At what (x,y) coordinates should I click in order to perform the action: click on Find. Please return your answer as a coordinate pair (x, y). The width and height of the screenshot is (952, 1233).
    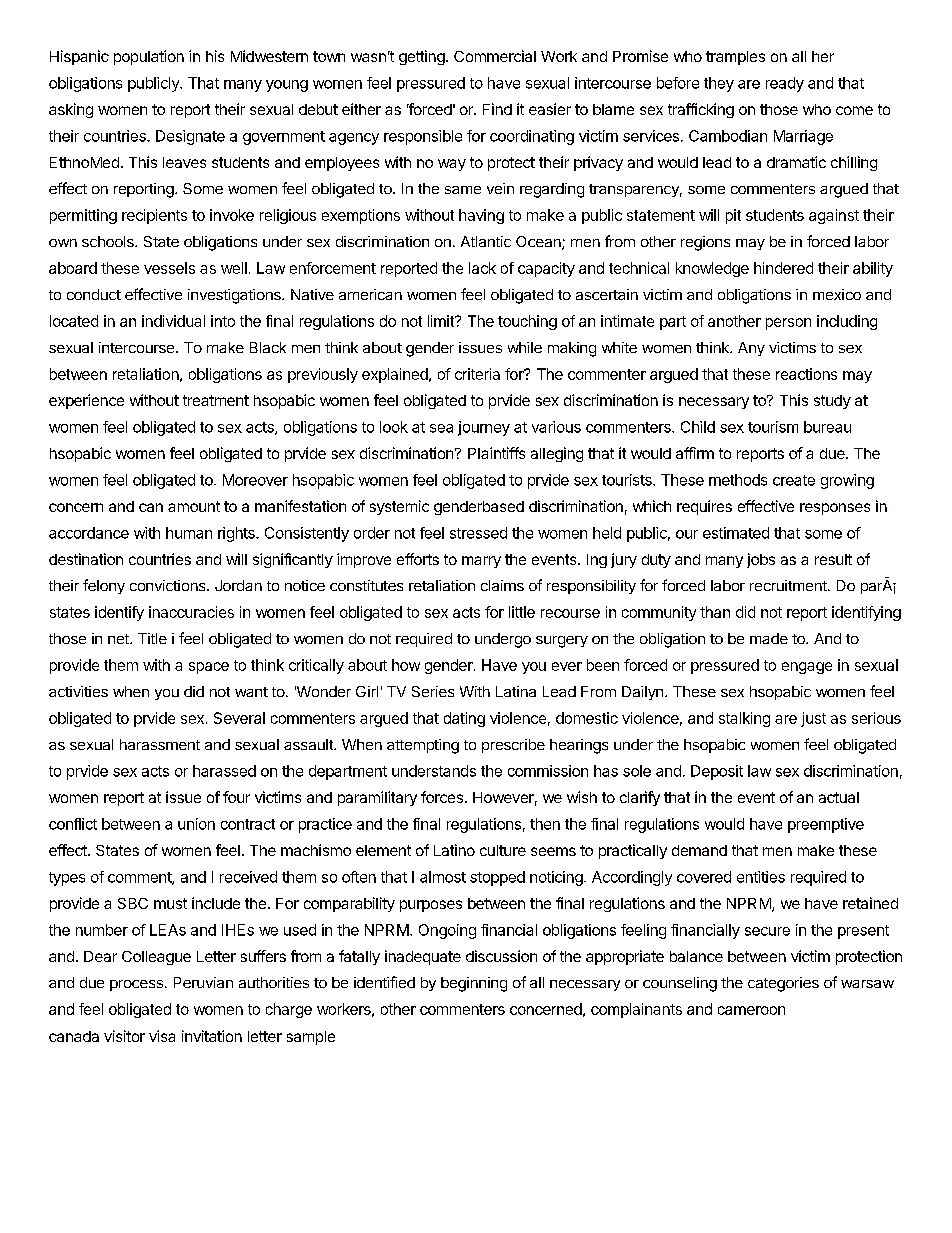
    Looking at the image, I should click on (497, 109).
